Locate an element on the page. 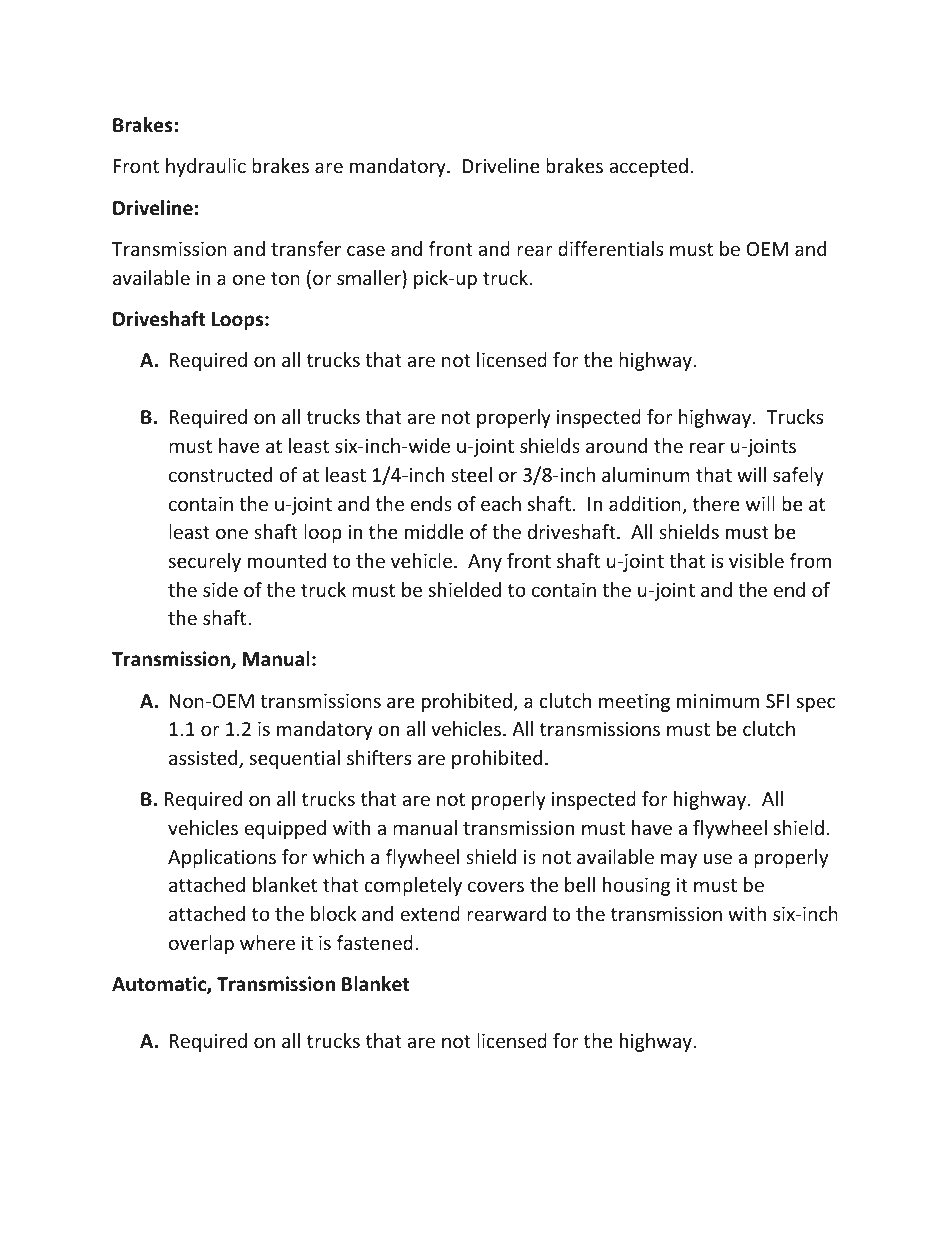 This document has width=952, height=1233. hydraulic is located at coordinates (206, 167).
